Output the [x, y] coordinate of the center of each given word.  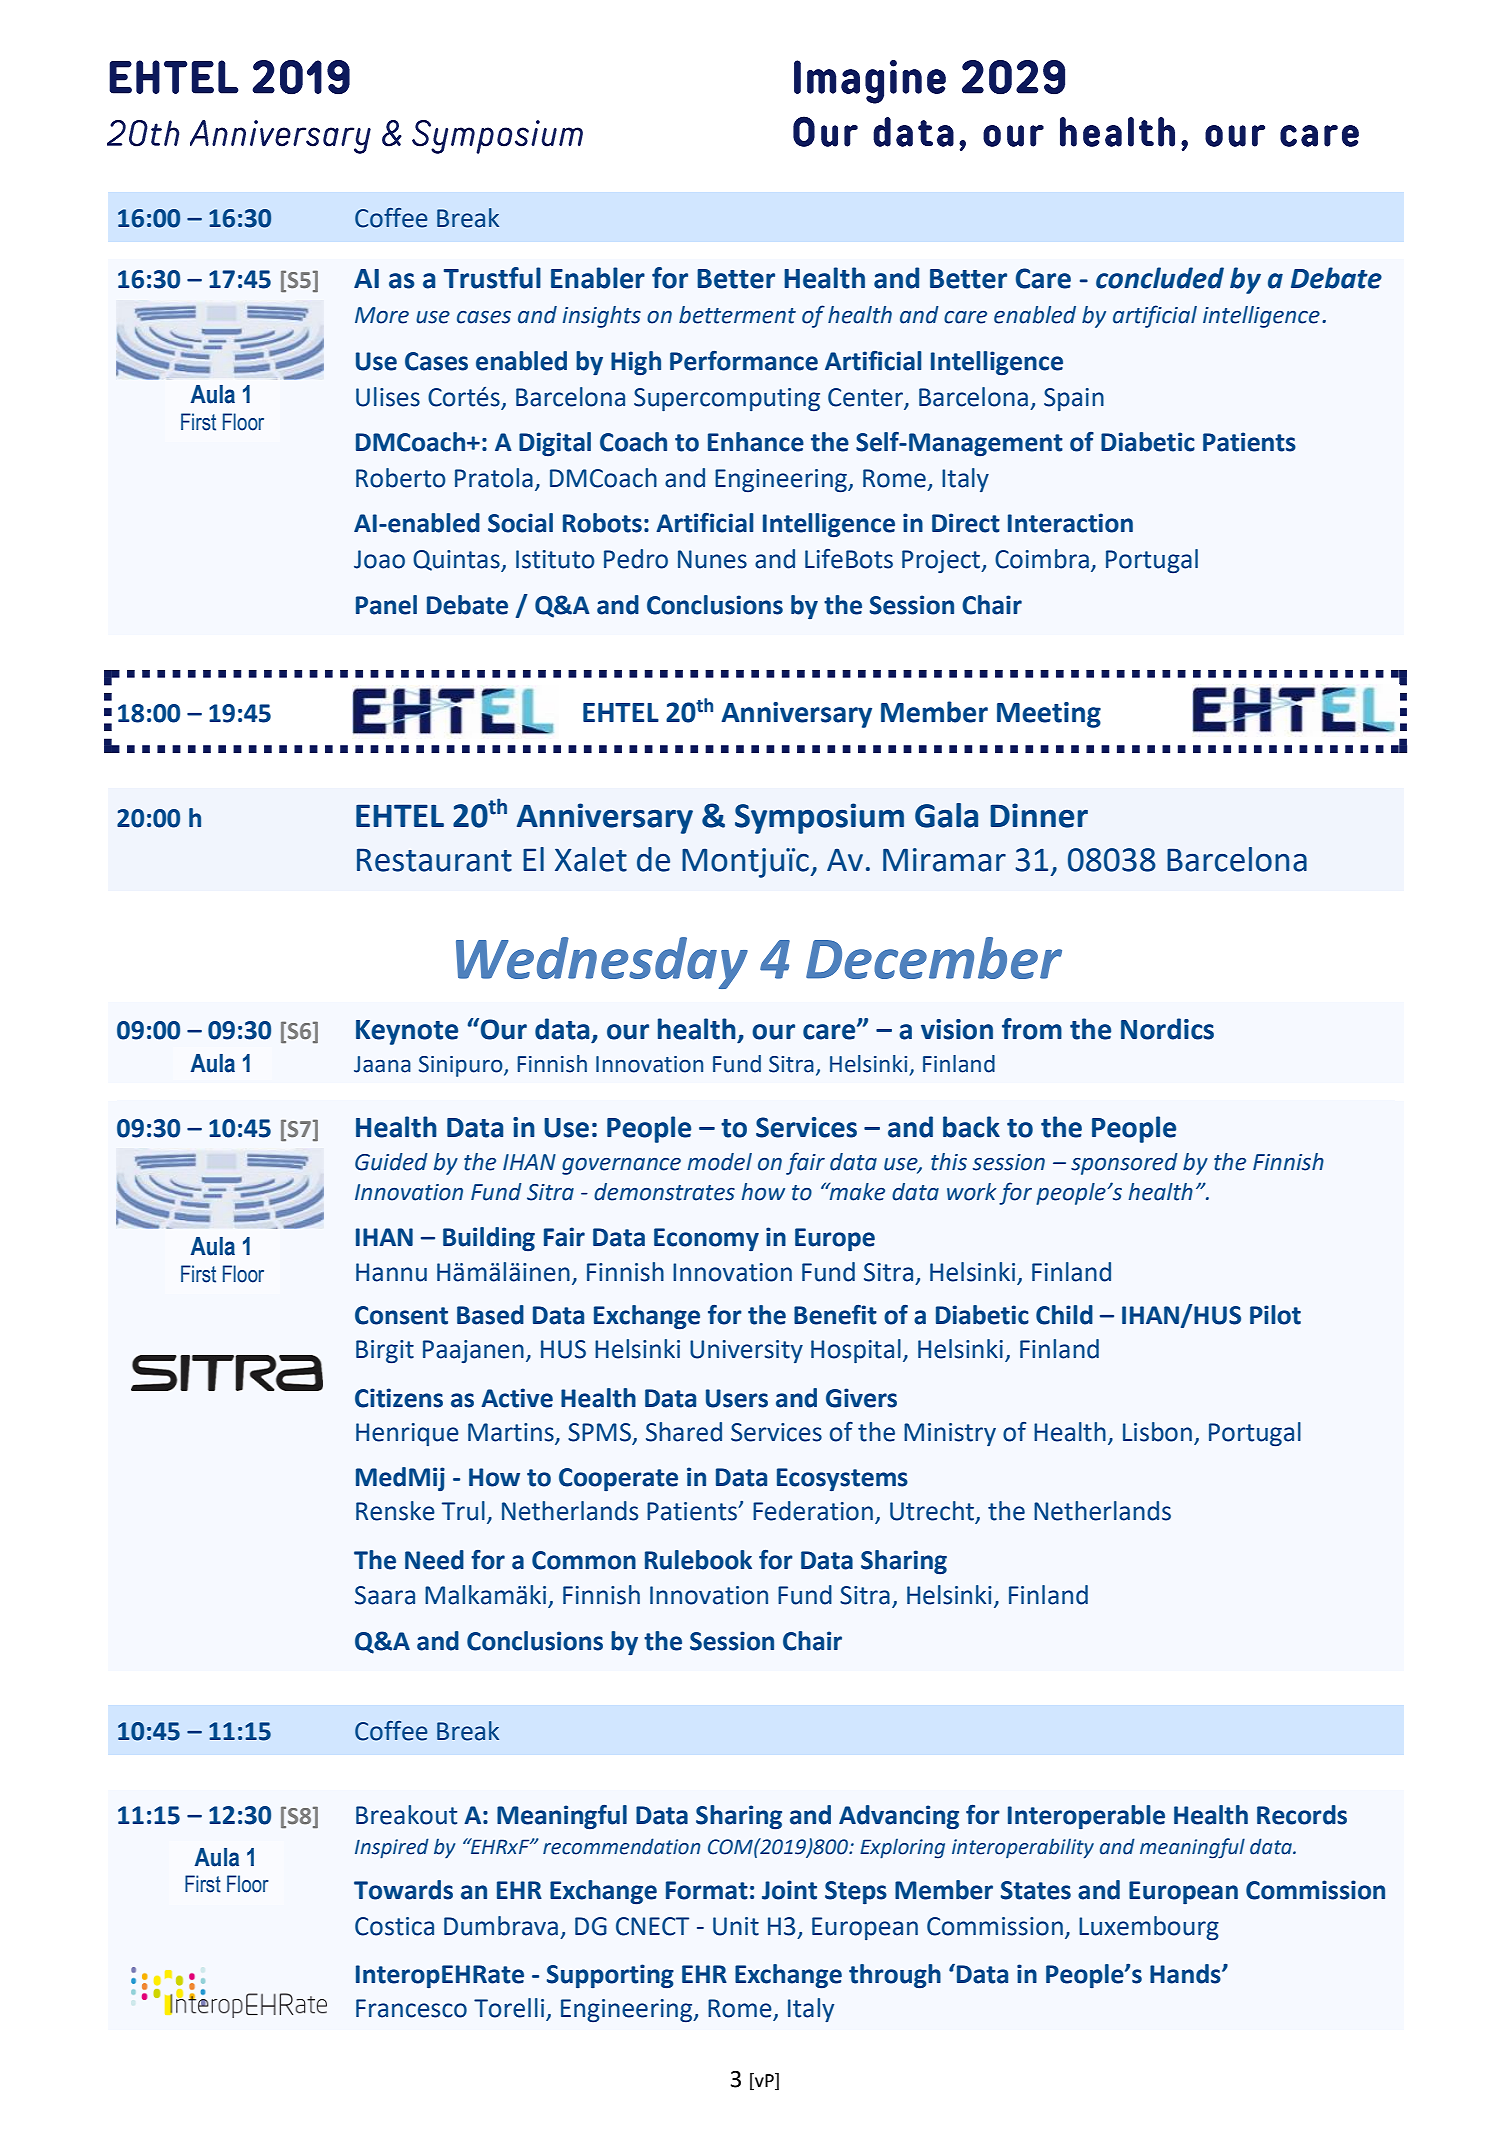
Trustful [492, 278]
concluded [1160, 278]
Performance [744, 361]
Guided [391, 1162]
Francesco [411, 2008]
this [949, 1162]
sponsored [1124, 1164]
